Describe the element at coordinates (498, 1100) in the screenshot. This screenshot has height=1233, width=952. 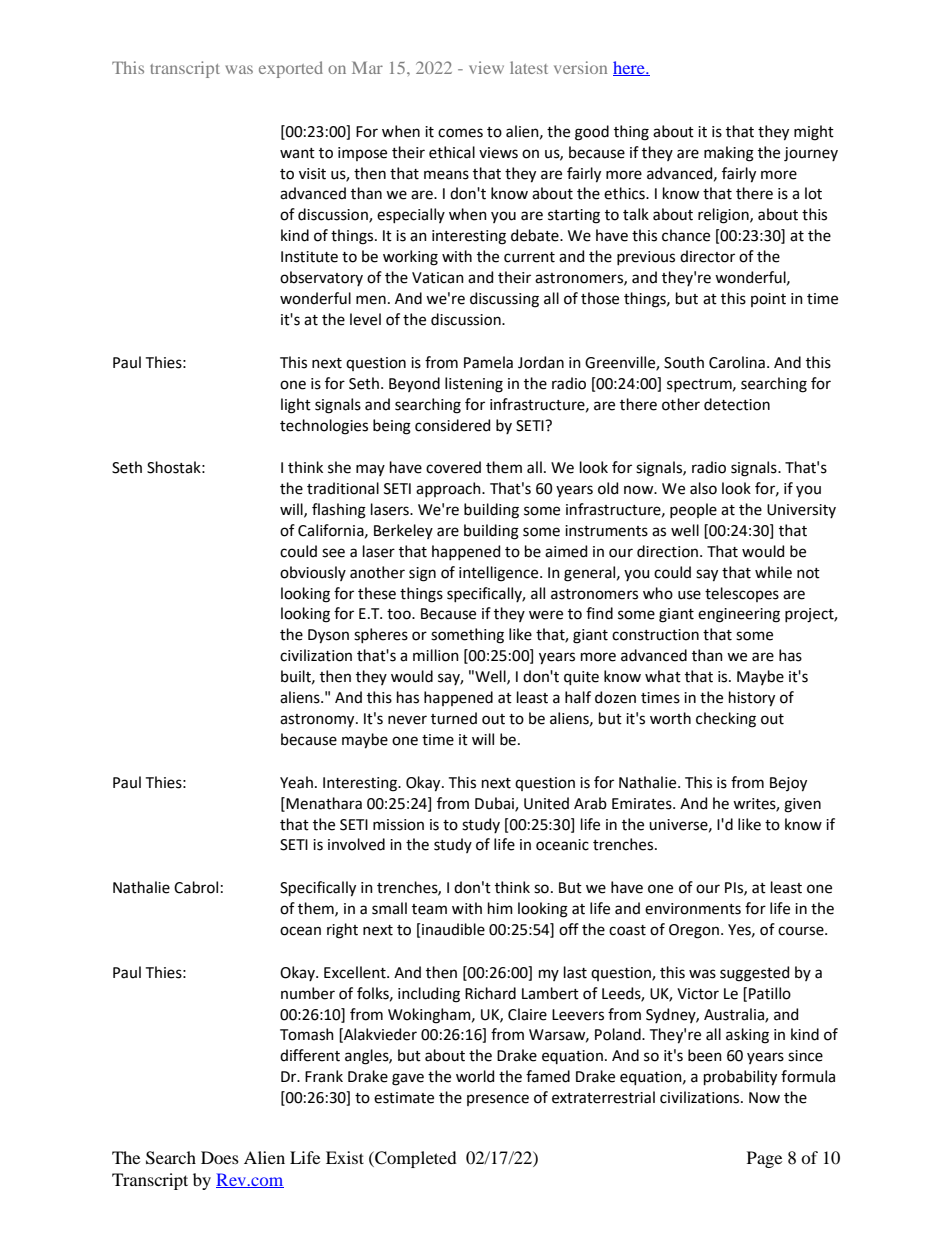
I see `presence` at that location.
